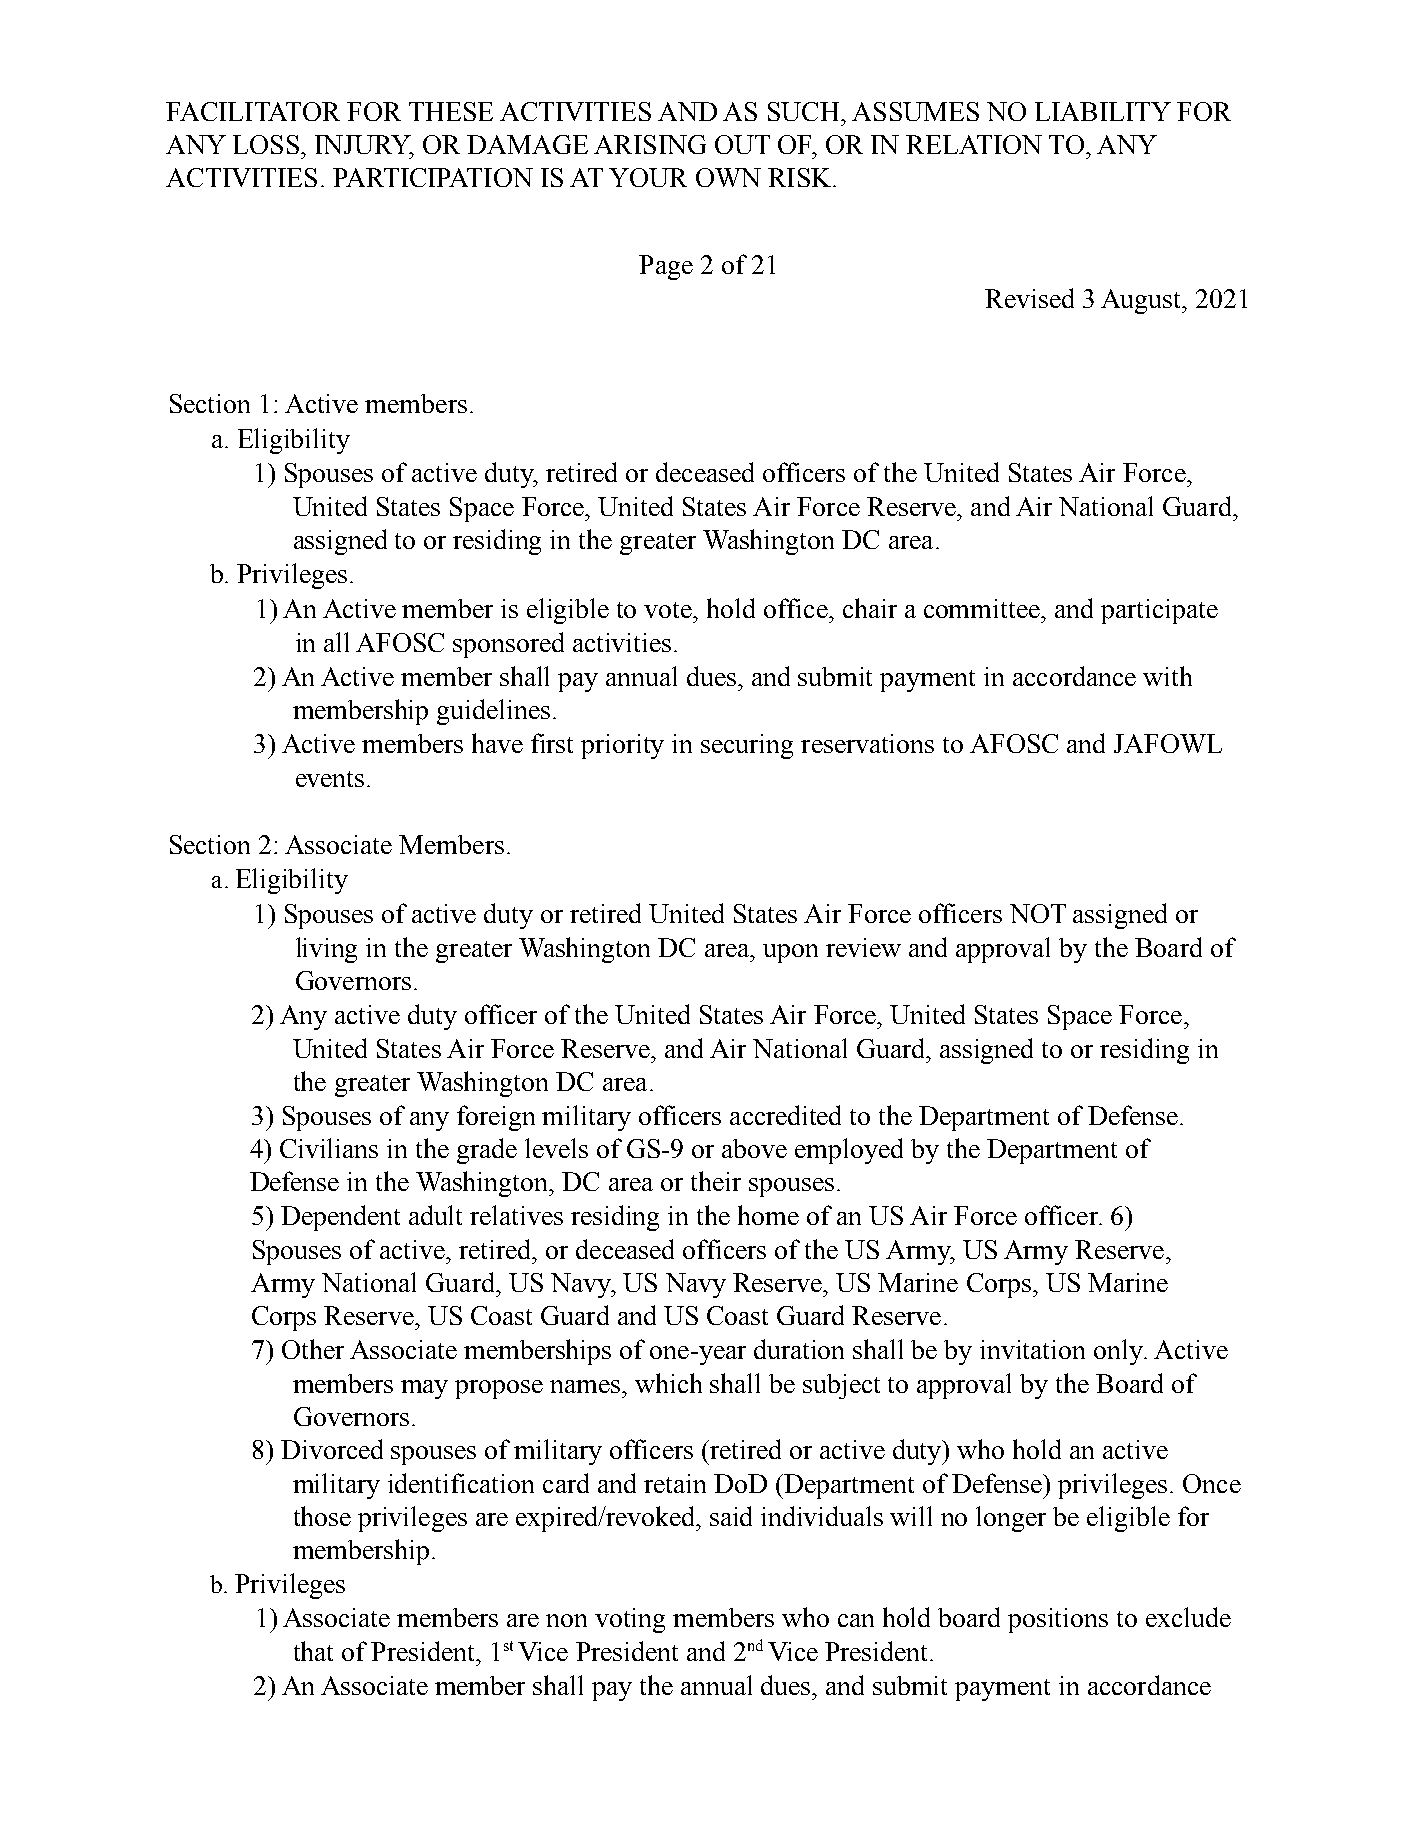 The height and width of the screenshot is (1832, 1416). Describe the element at coordinates (326, 950) in the screenshot. I see `living` at that location.
